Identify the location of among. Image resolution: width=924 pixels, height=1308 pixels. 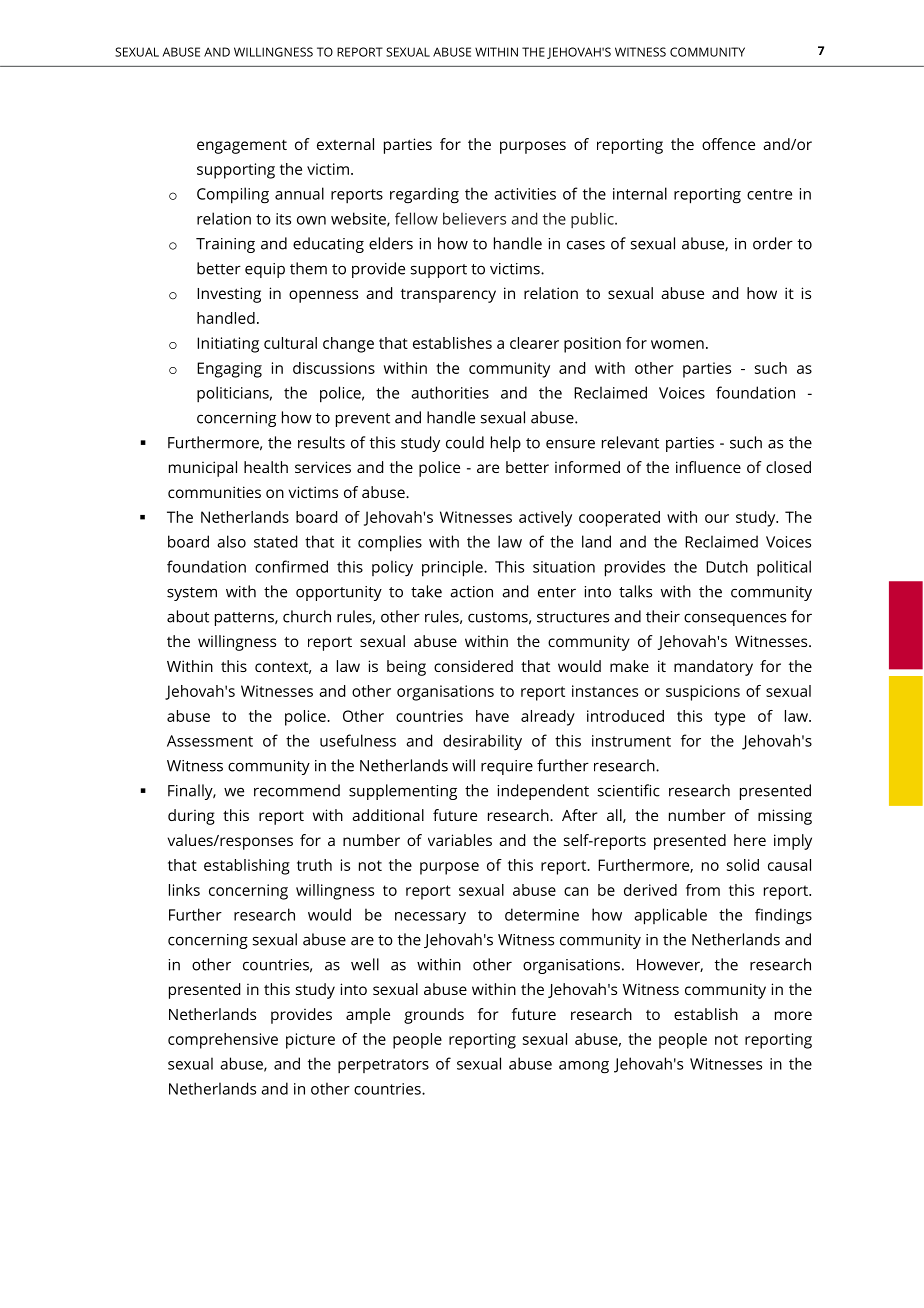
(584, 1067).
